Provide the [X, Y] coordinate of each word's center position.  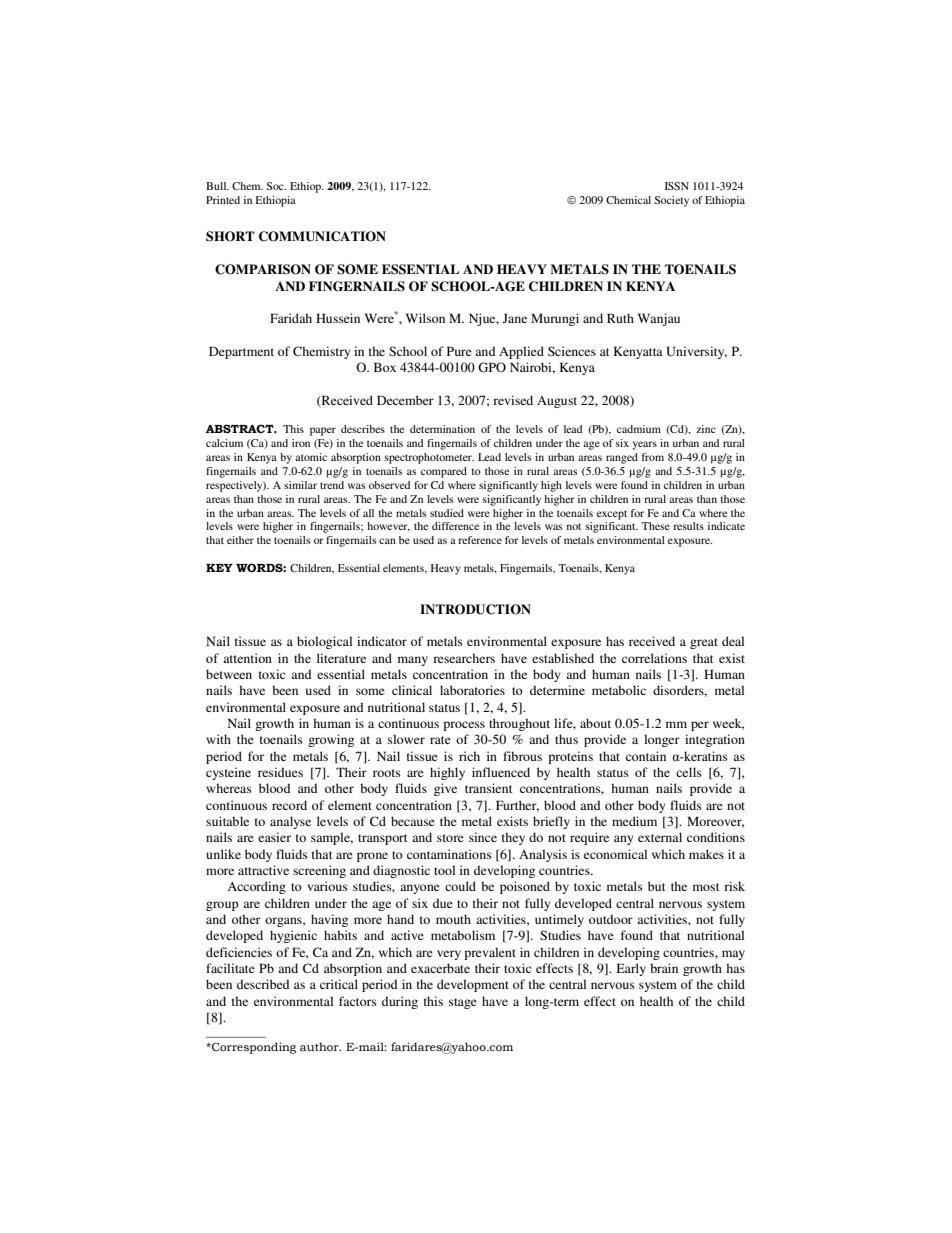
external [660, 837]
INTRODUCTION [475, 609]
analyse [290, 822]
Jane [514, 318]
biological [324, 642]
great [704, 643]
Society [672, 201]
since [483, 837]
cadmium [639, 429]
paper [323, 431]
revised [513, 400]
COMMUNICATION [322, 236]
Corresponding [253, 1048]
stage [463, 1003]
